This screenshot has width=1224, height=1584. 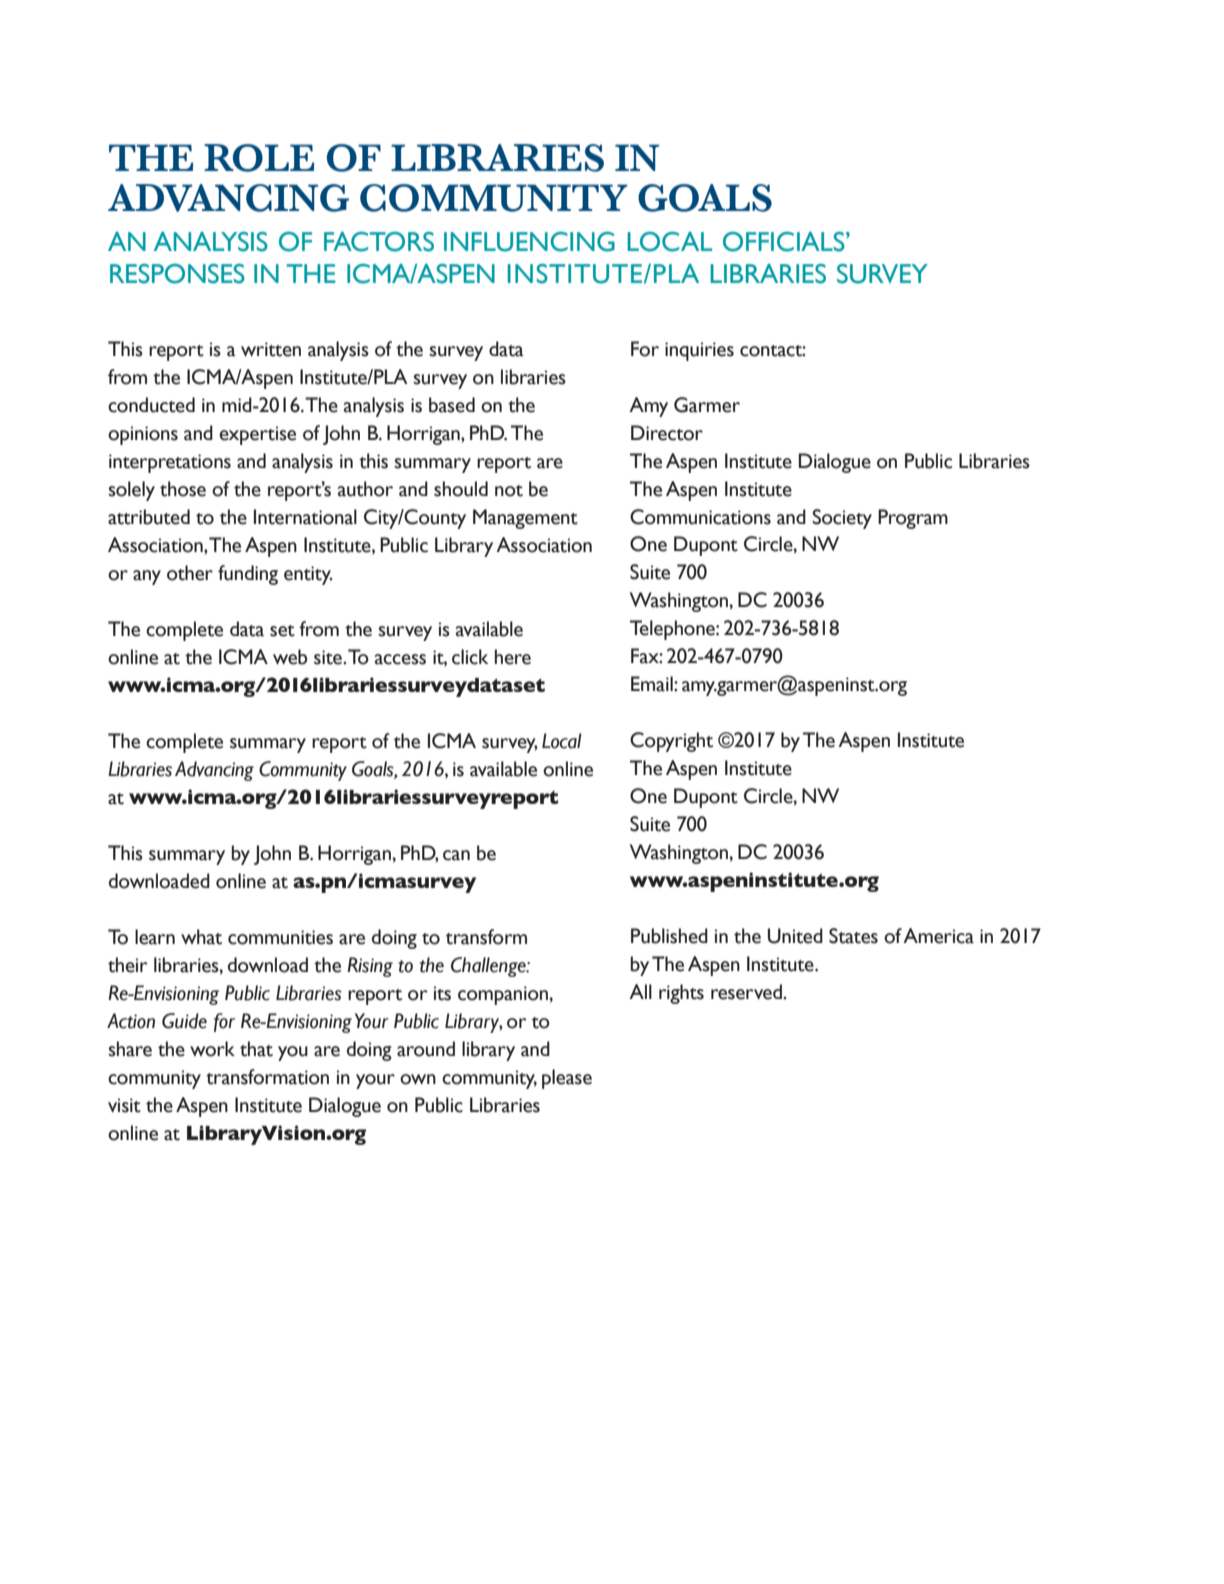 I want to click on work, so click(x=212, y=1049).
